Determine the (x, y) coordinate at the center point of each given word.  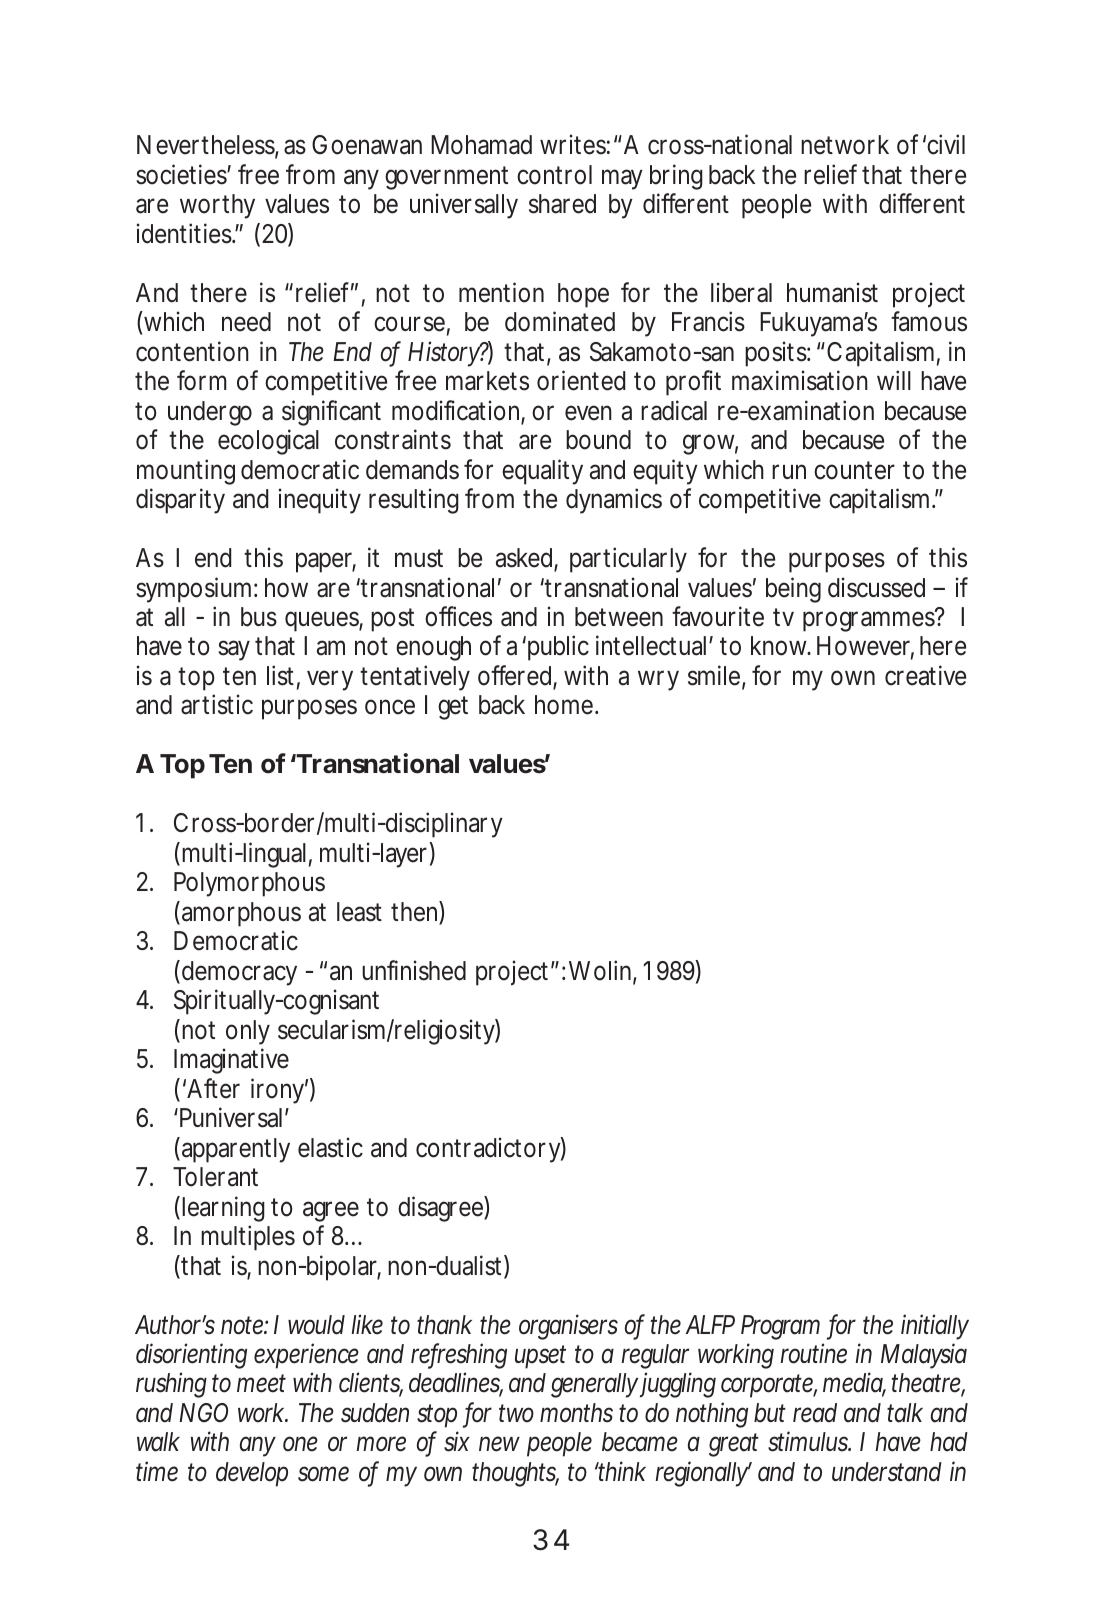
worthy (217, 206)
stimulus (809, 1441)
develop (252, 1474)
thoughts (515, 1474)
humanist (832, 292)
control (554, 175)
